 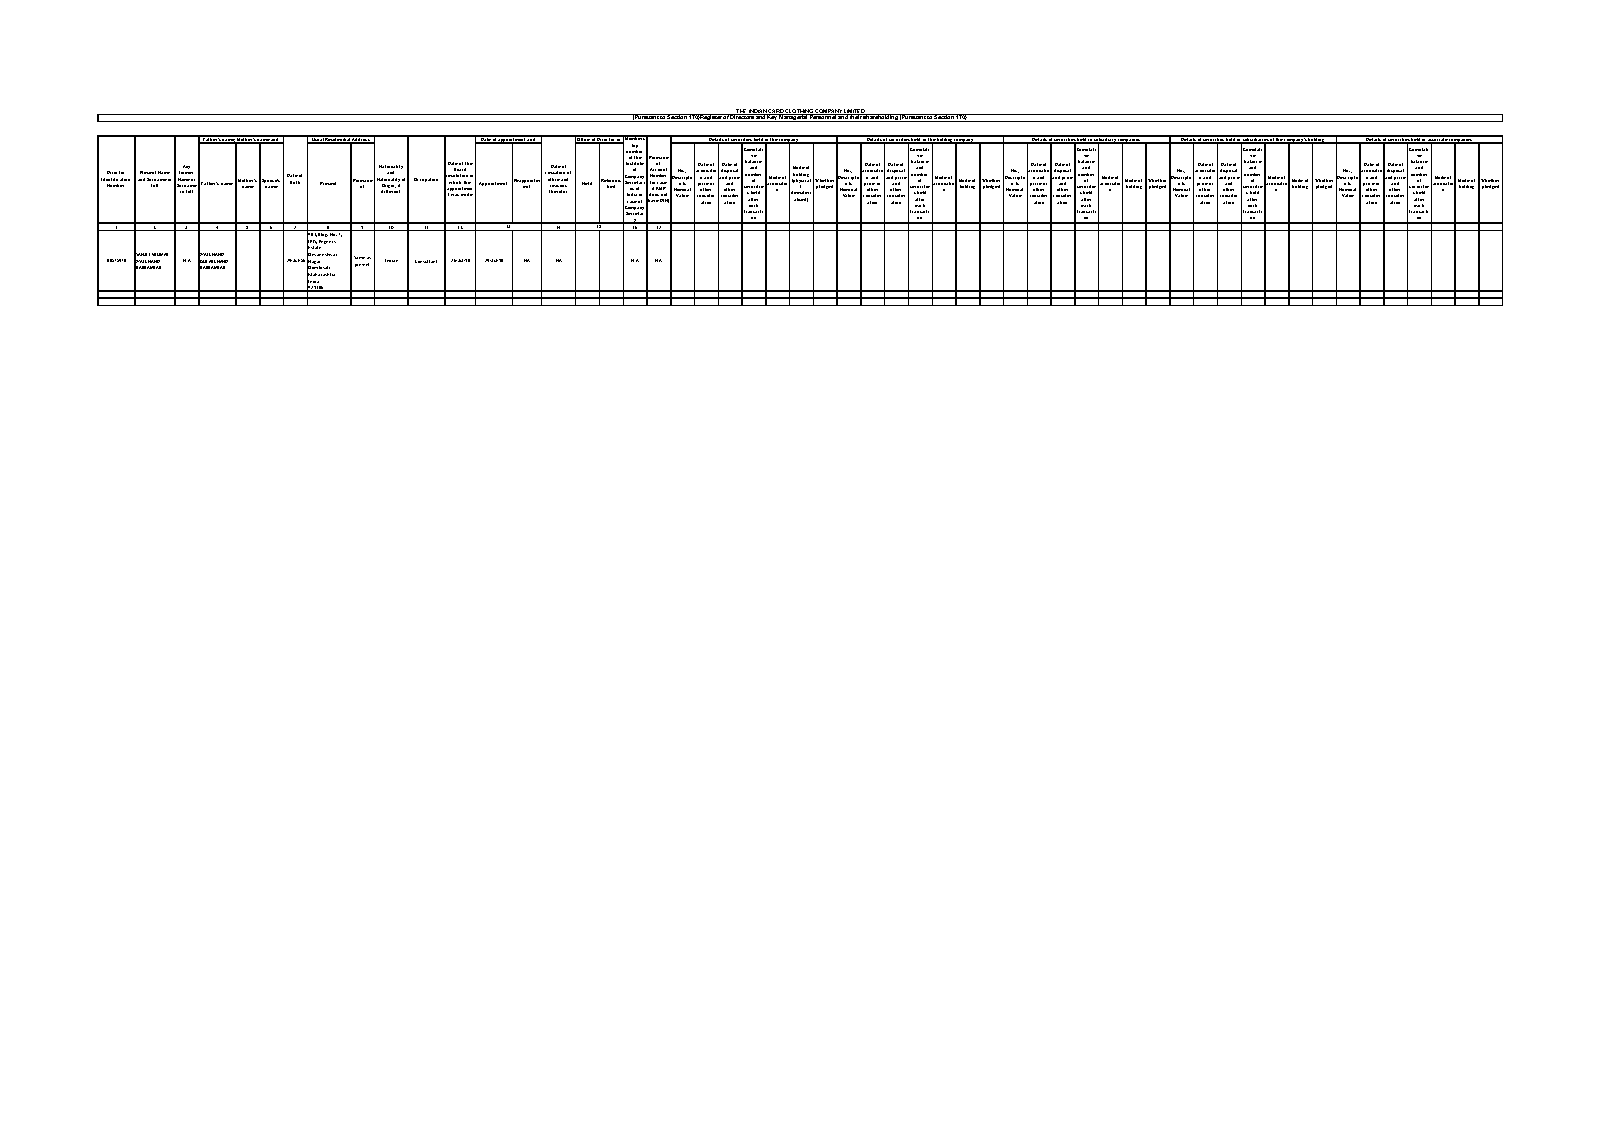 I want to click on therefor, so click(x=558, y=191).
